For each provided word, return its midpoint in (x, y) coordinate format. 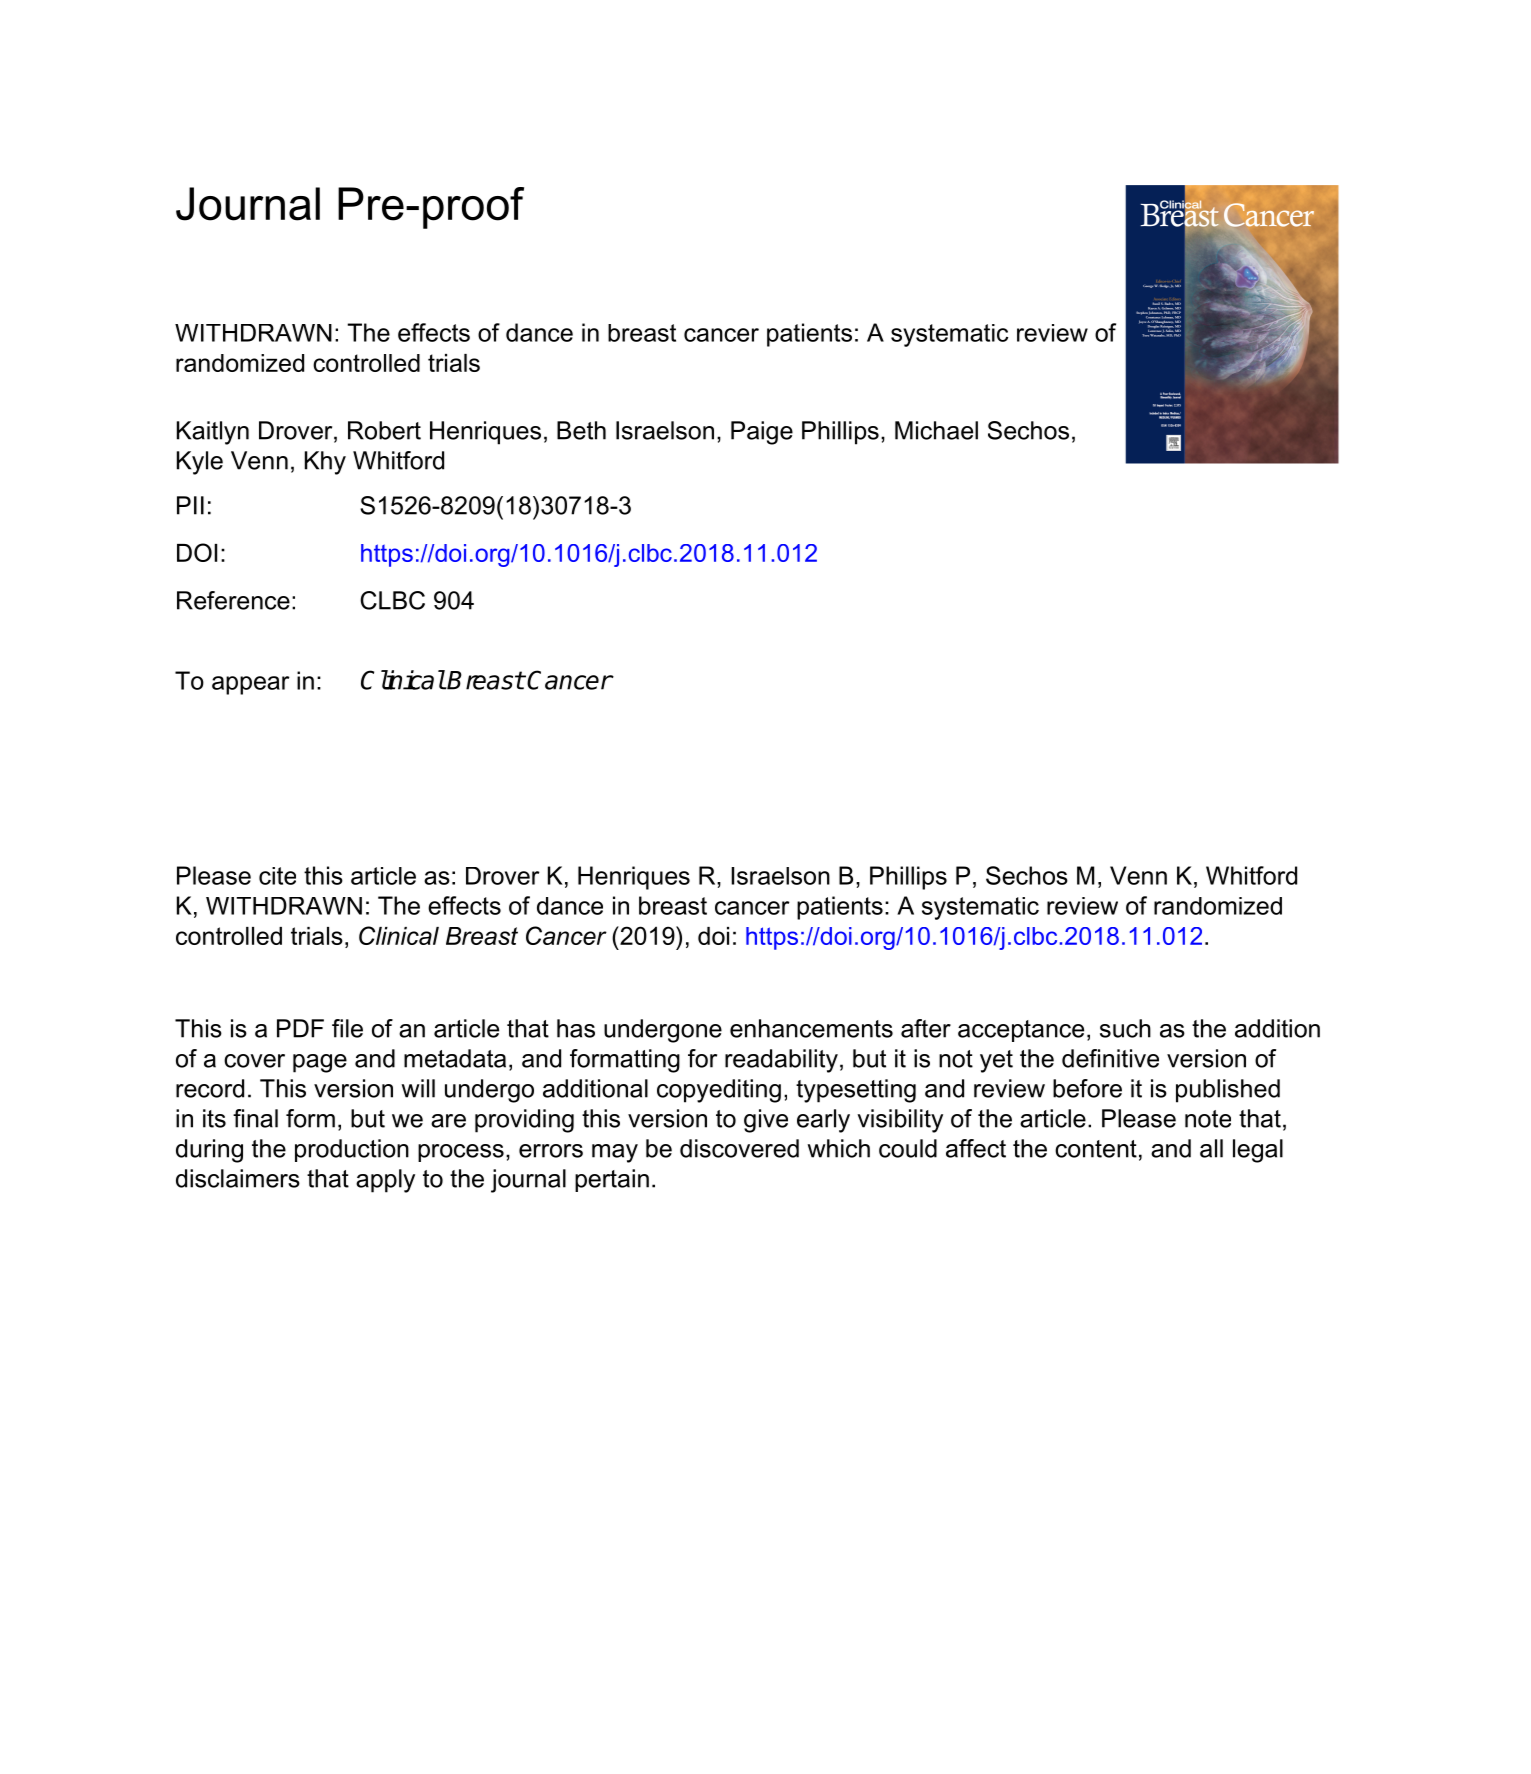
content (1096, 1149)
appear (251, 685)
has (576, 1028)
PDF (300, 1028)
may (615, 1153)
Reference (233, 600)
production (352, 1150)
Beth (581, 430)
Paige (762, 433)
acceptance (1021, 1031)
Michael (936, 430)
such (1125, 1028)
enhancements (811, 1028)
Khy (325, 463)
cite (277, 876)
